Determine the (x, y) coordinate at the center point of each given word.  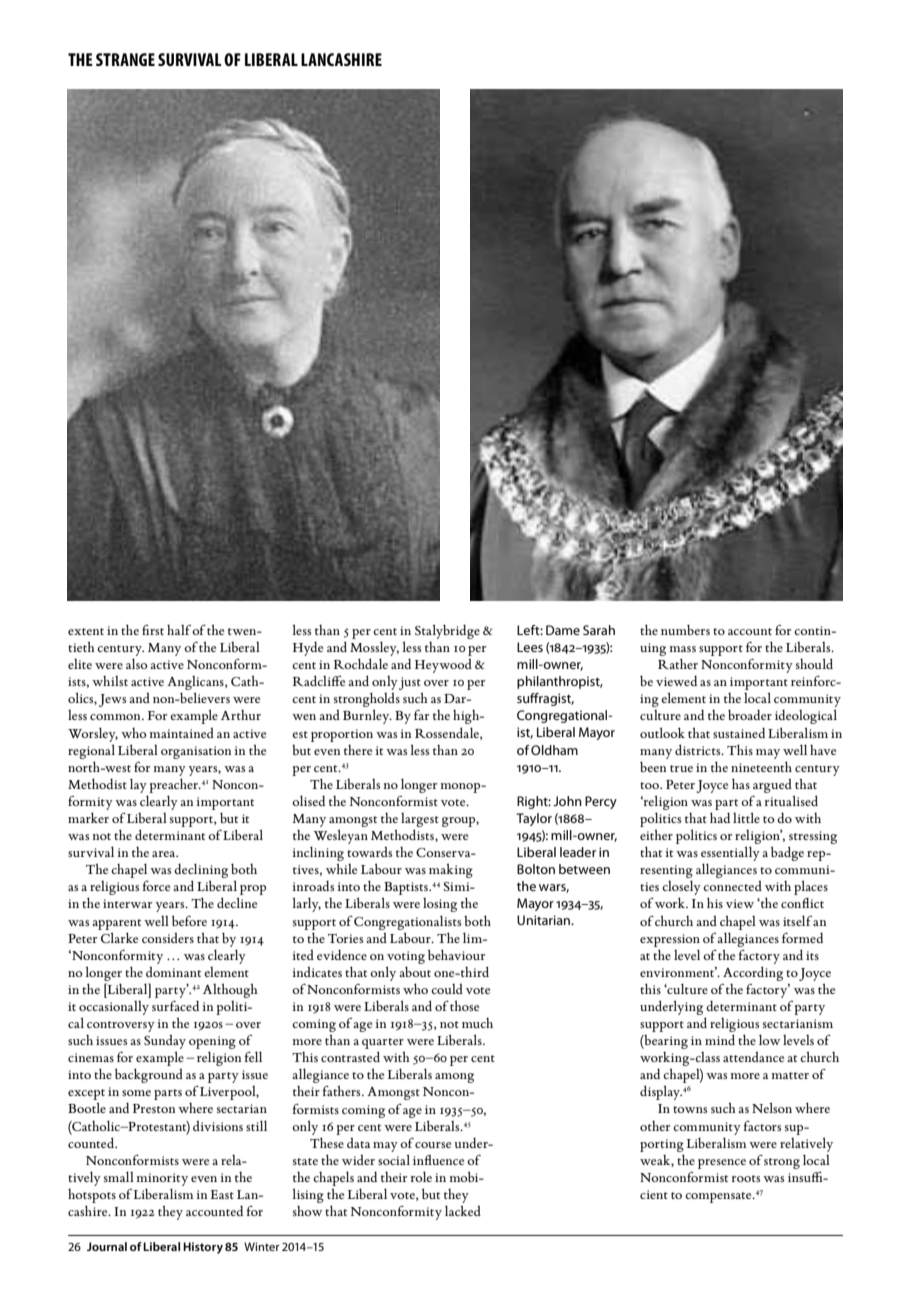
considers (168, 937)
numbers (685, 629)
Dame (563, 630)
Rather (678, 663)
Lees (530, 647)
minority (162, 1179)
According (753, 973)
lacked (463, 1210)
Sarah (599, 630)
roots (746, 1178)
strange (125, 59)
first (153, 629)
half (180, 630)
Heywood (443, 665)
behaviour (456, 954)
